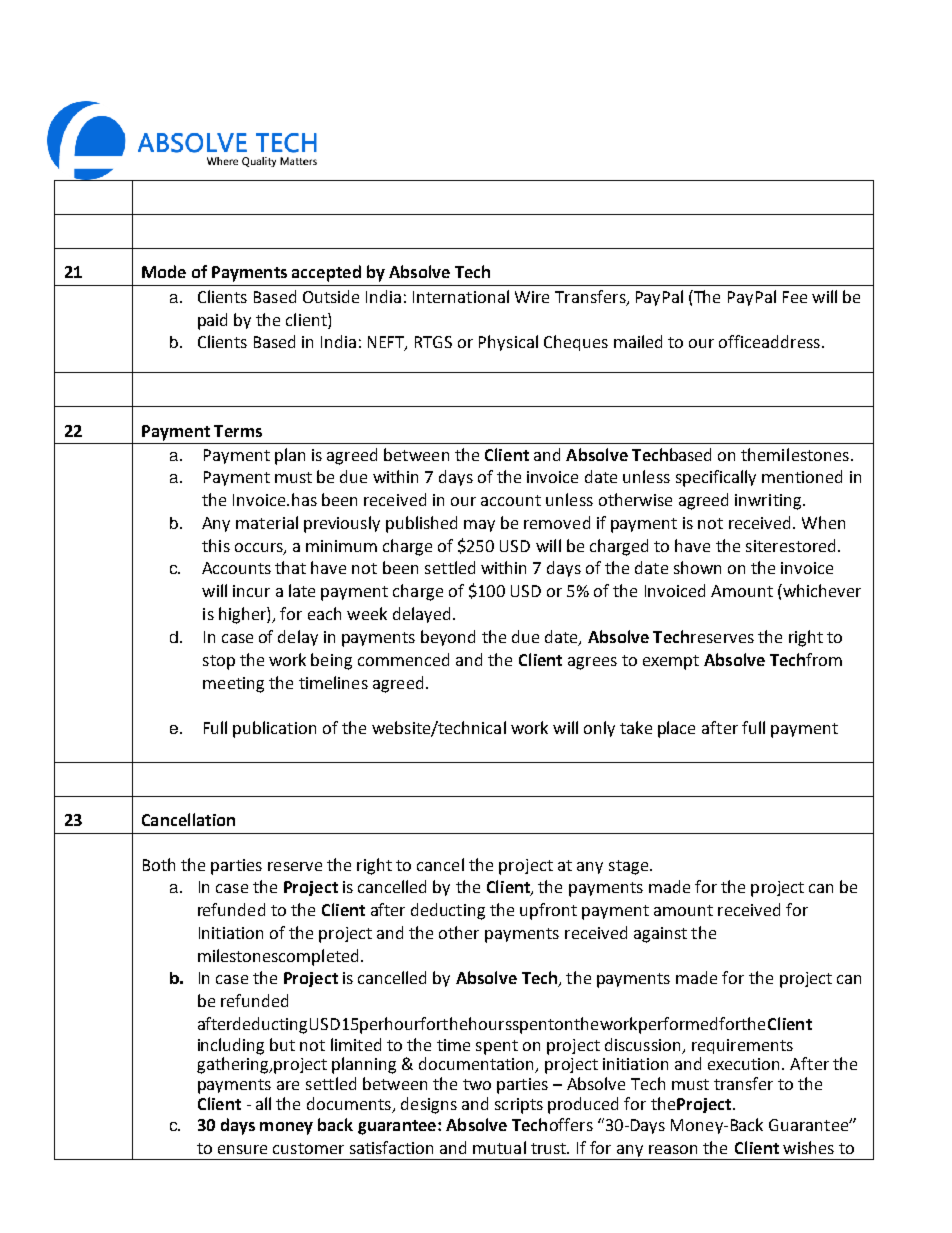 This page has width=952, height=1233. I want to click on place, so click(676, 729).
